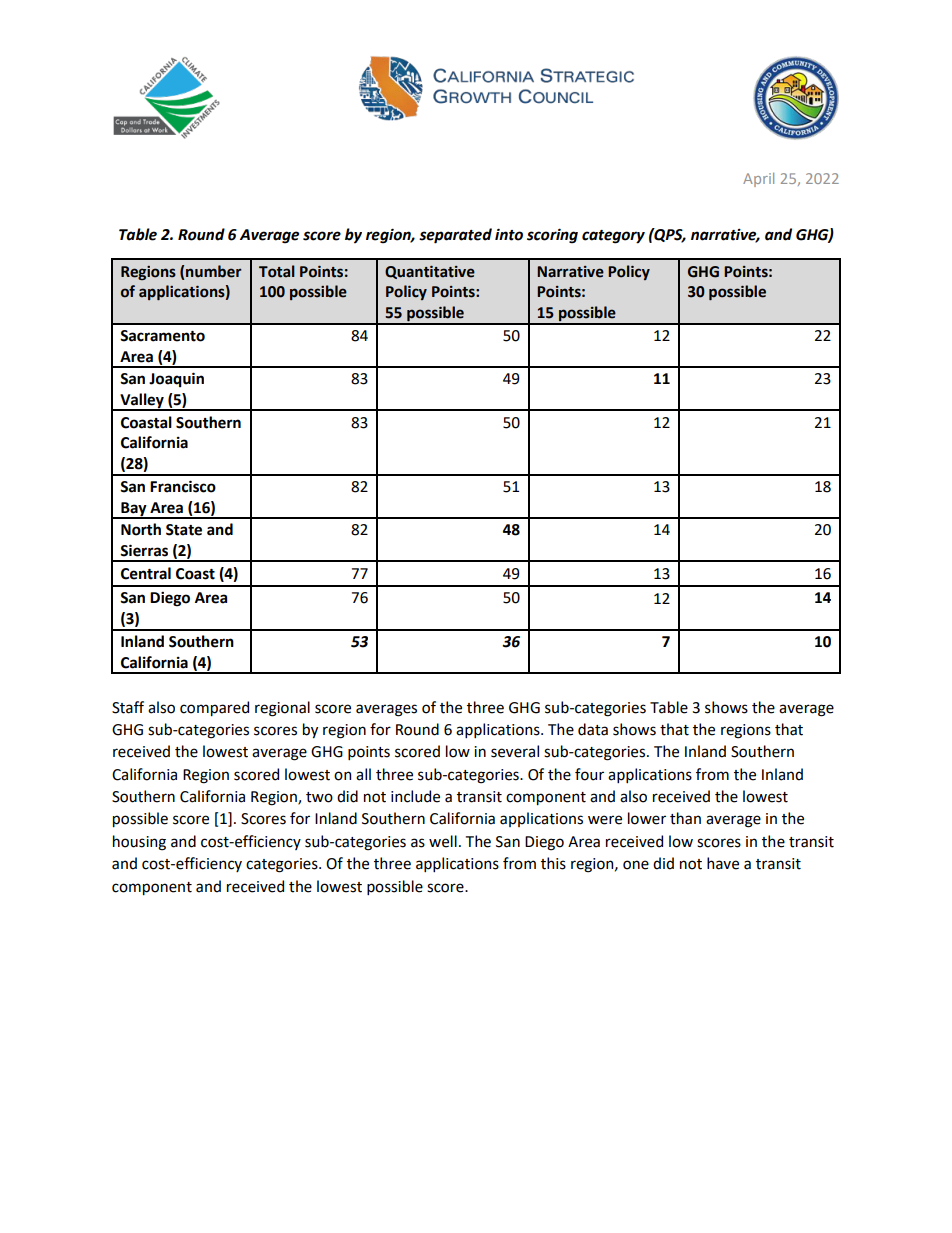 This document has height=1233, width=952. What do you see at coordinates (515, 751) in the document?
I see `several` at bounding box center [515, 751].
